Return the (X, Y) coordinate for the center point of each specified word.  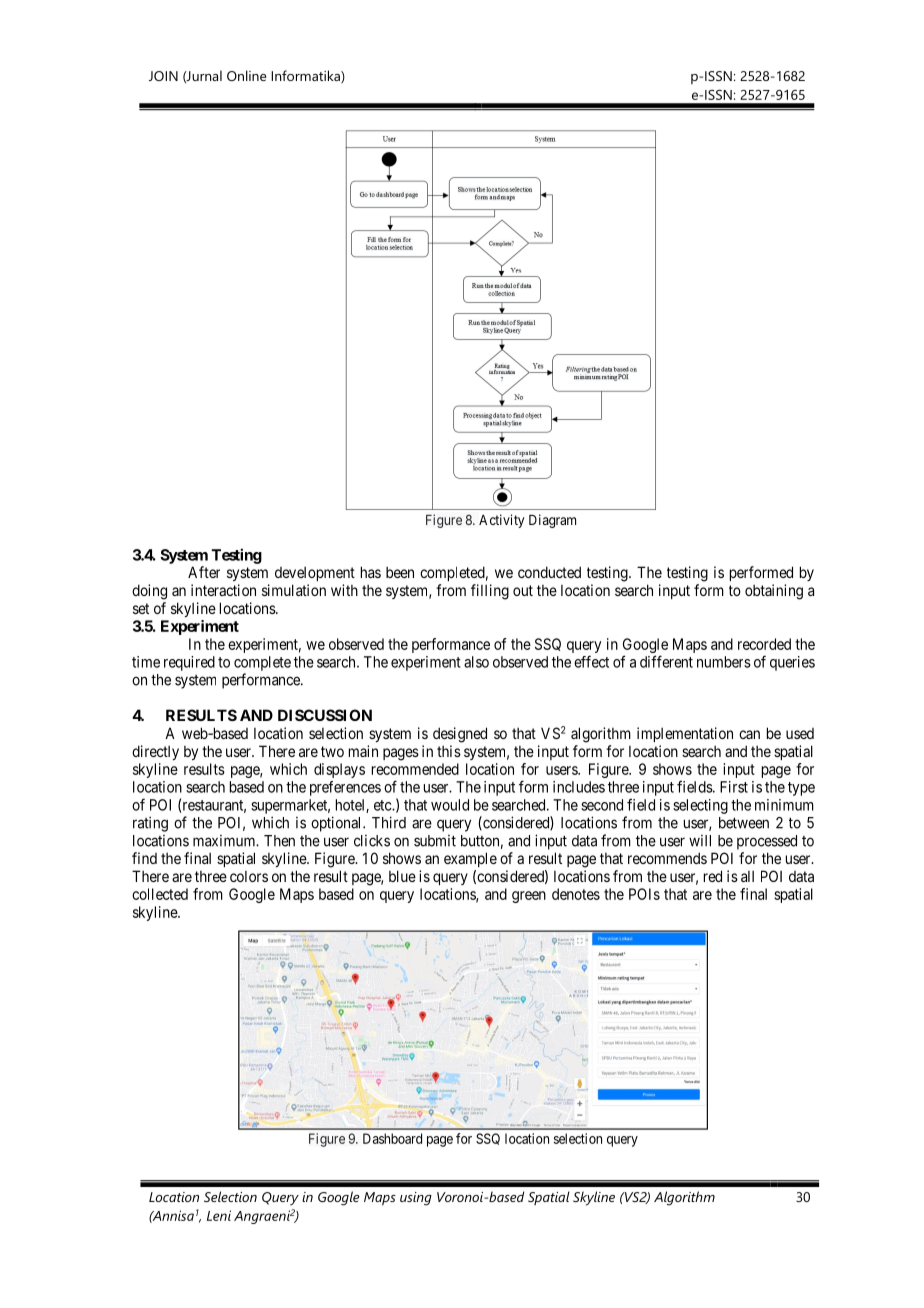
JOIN (163, 76)
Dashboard (392, 1138)
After (204, 572)
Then (279, 841)
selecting (700, 806)
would (450, 805)
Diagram (552, 521)
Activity (501, 521)
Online (247, 75)
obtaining (774, 592)
